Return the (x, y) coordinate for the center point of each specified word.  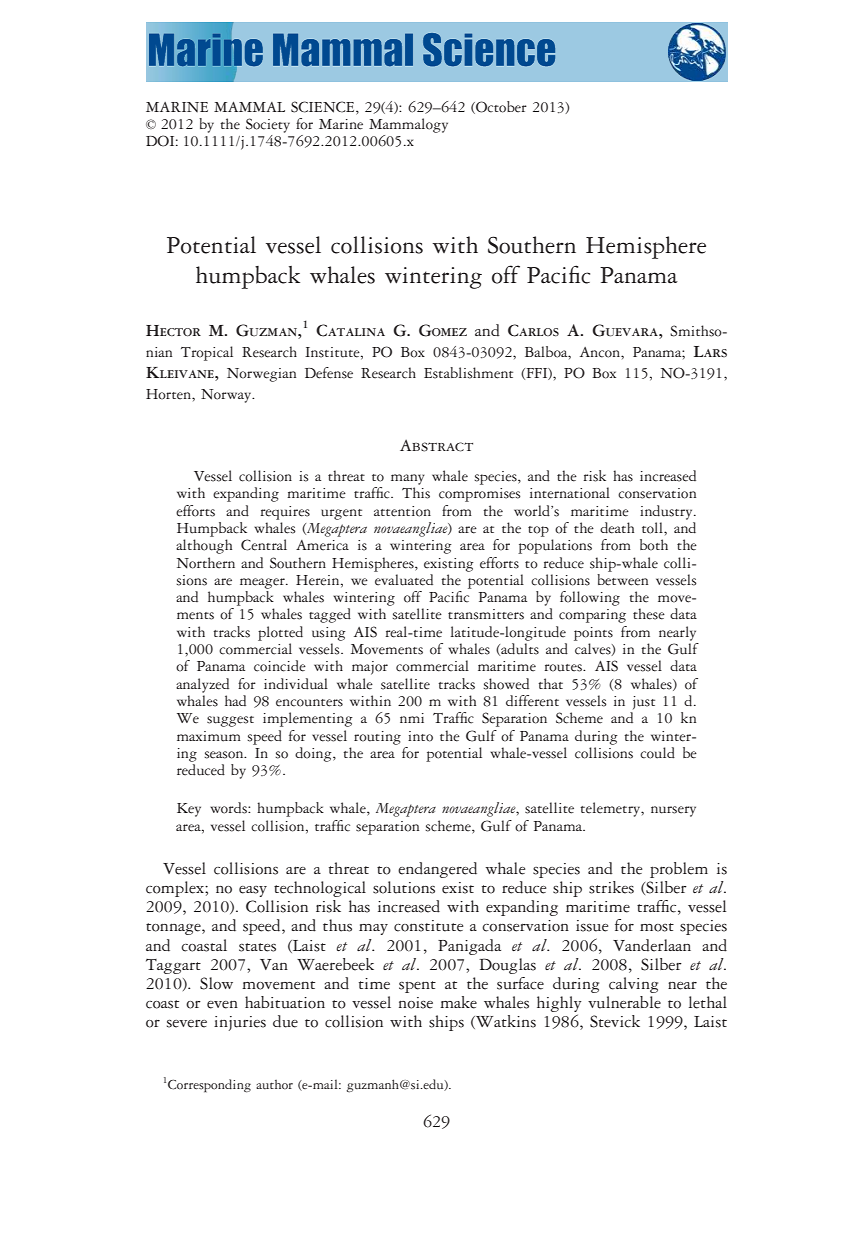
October (500, 107)
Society (268, 125)
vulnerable (624, 1002)
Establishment (468, 373)
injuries (240, 1023)
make (458, 1002)
